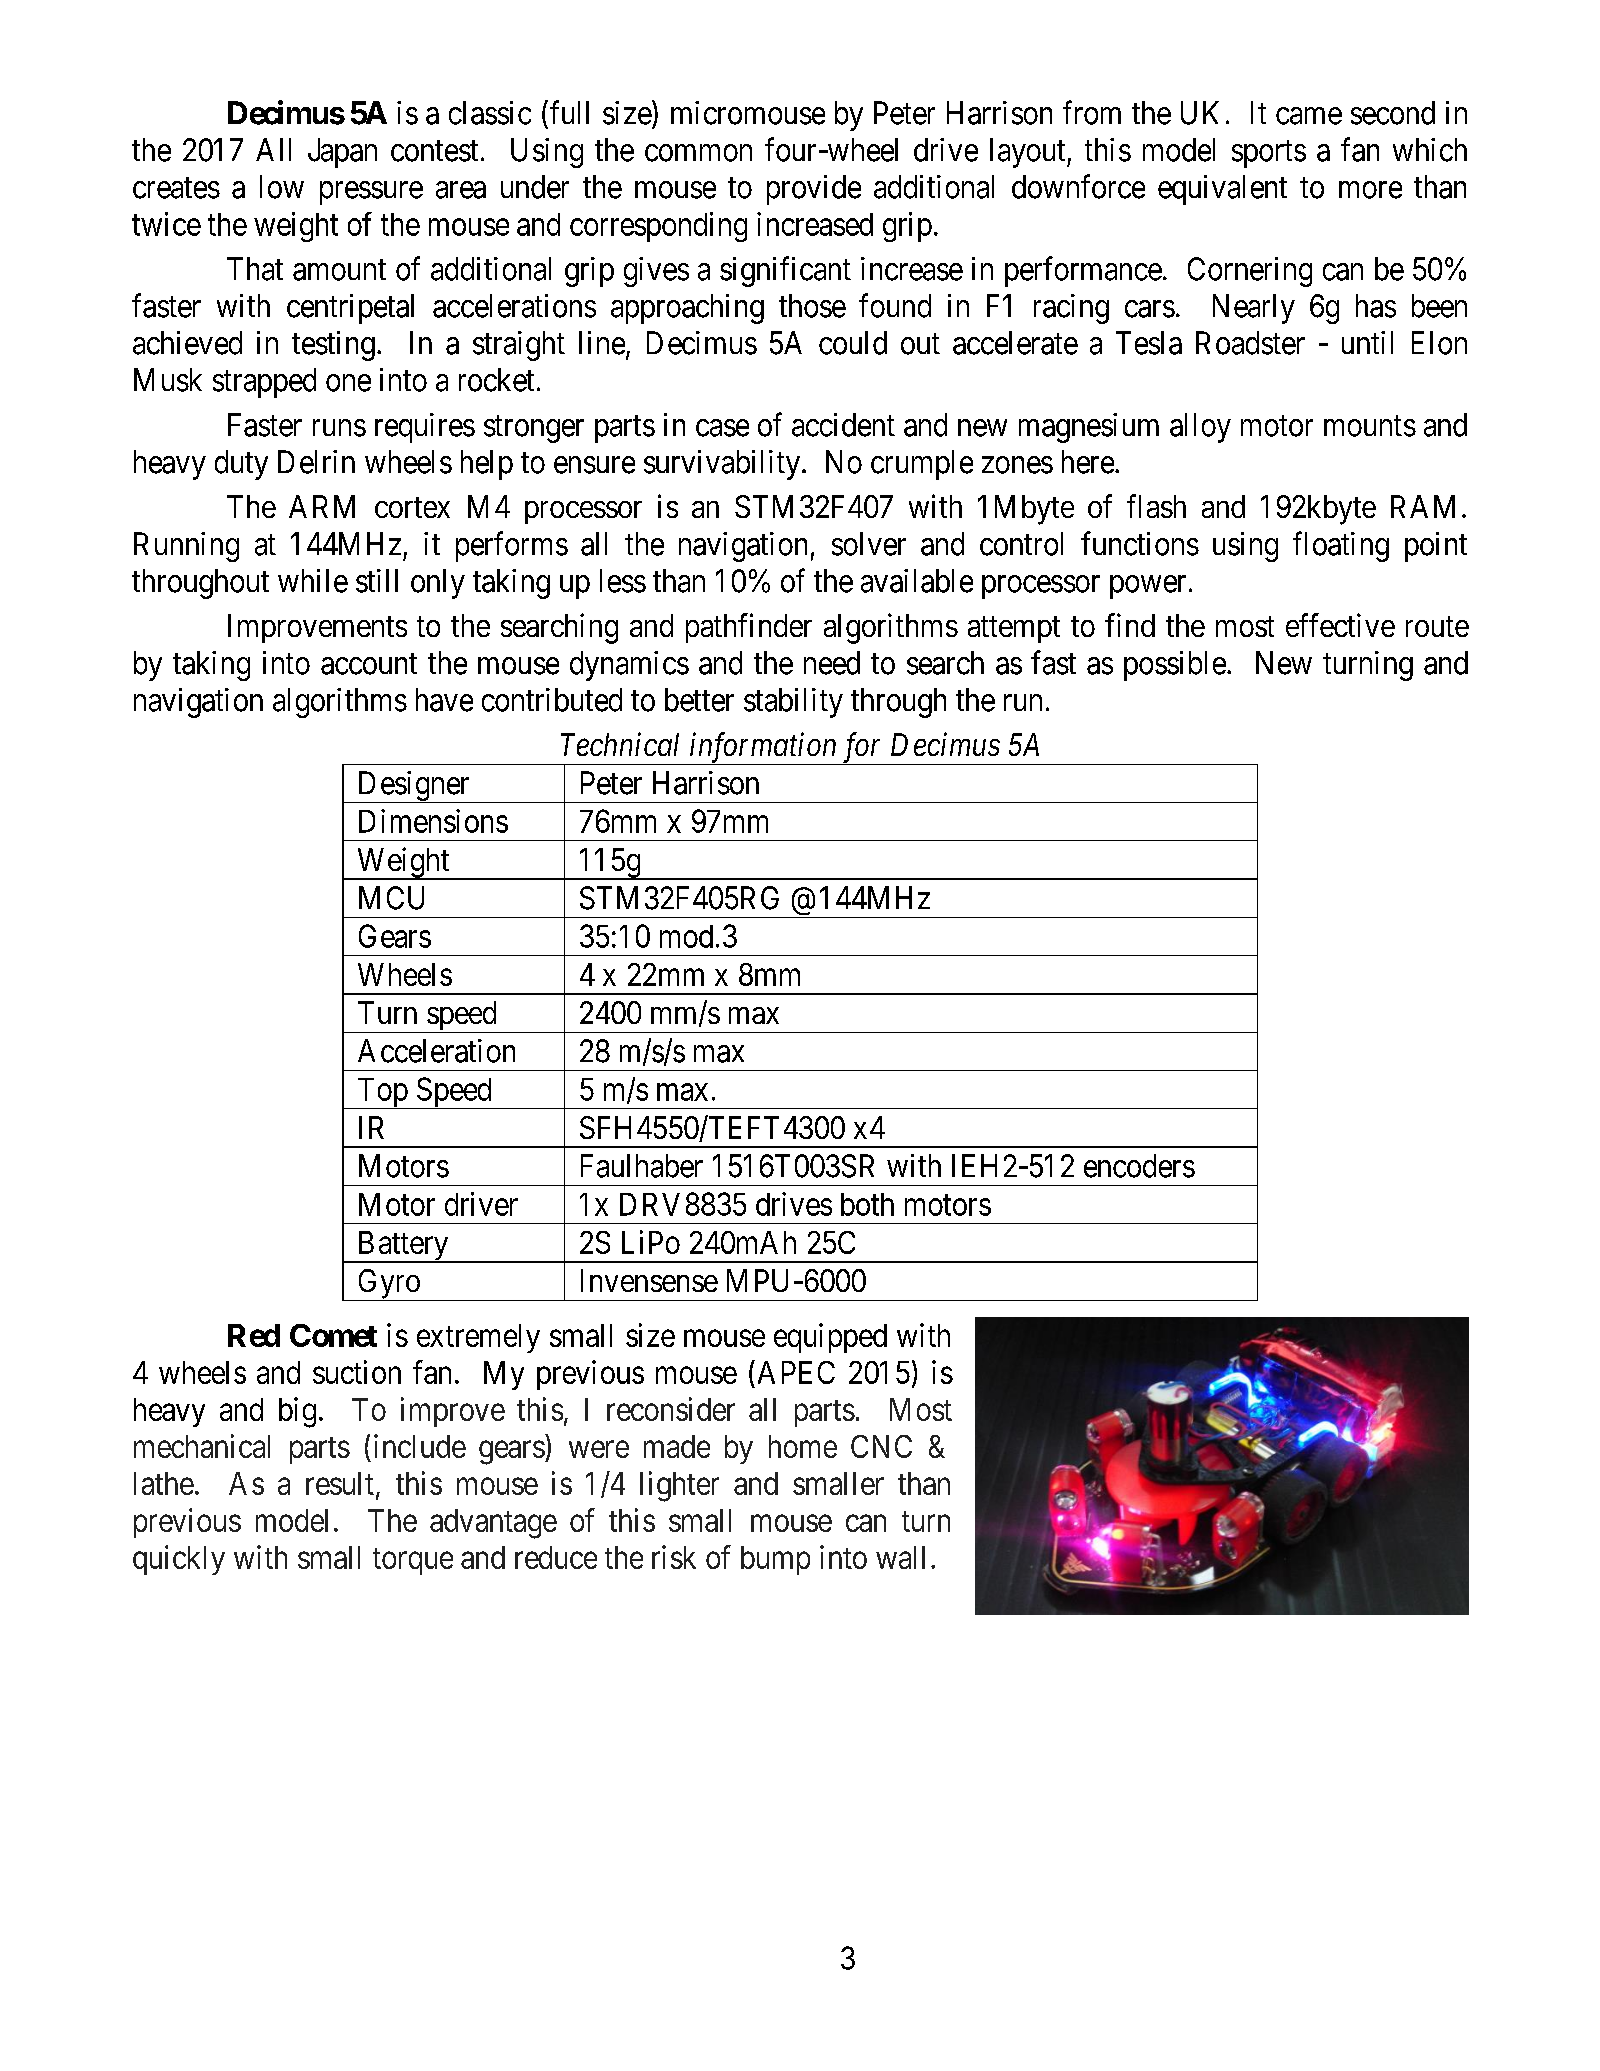 This screenshot has height=2071, width=1600. What do you see at coordinates (342, 153) in the screenshot?
I see `Japan` at bounding box center [342, 153].
